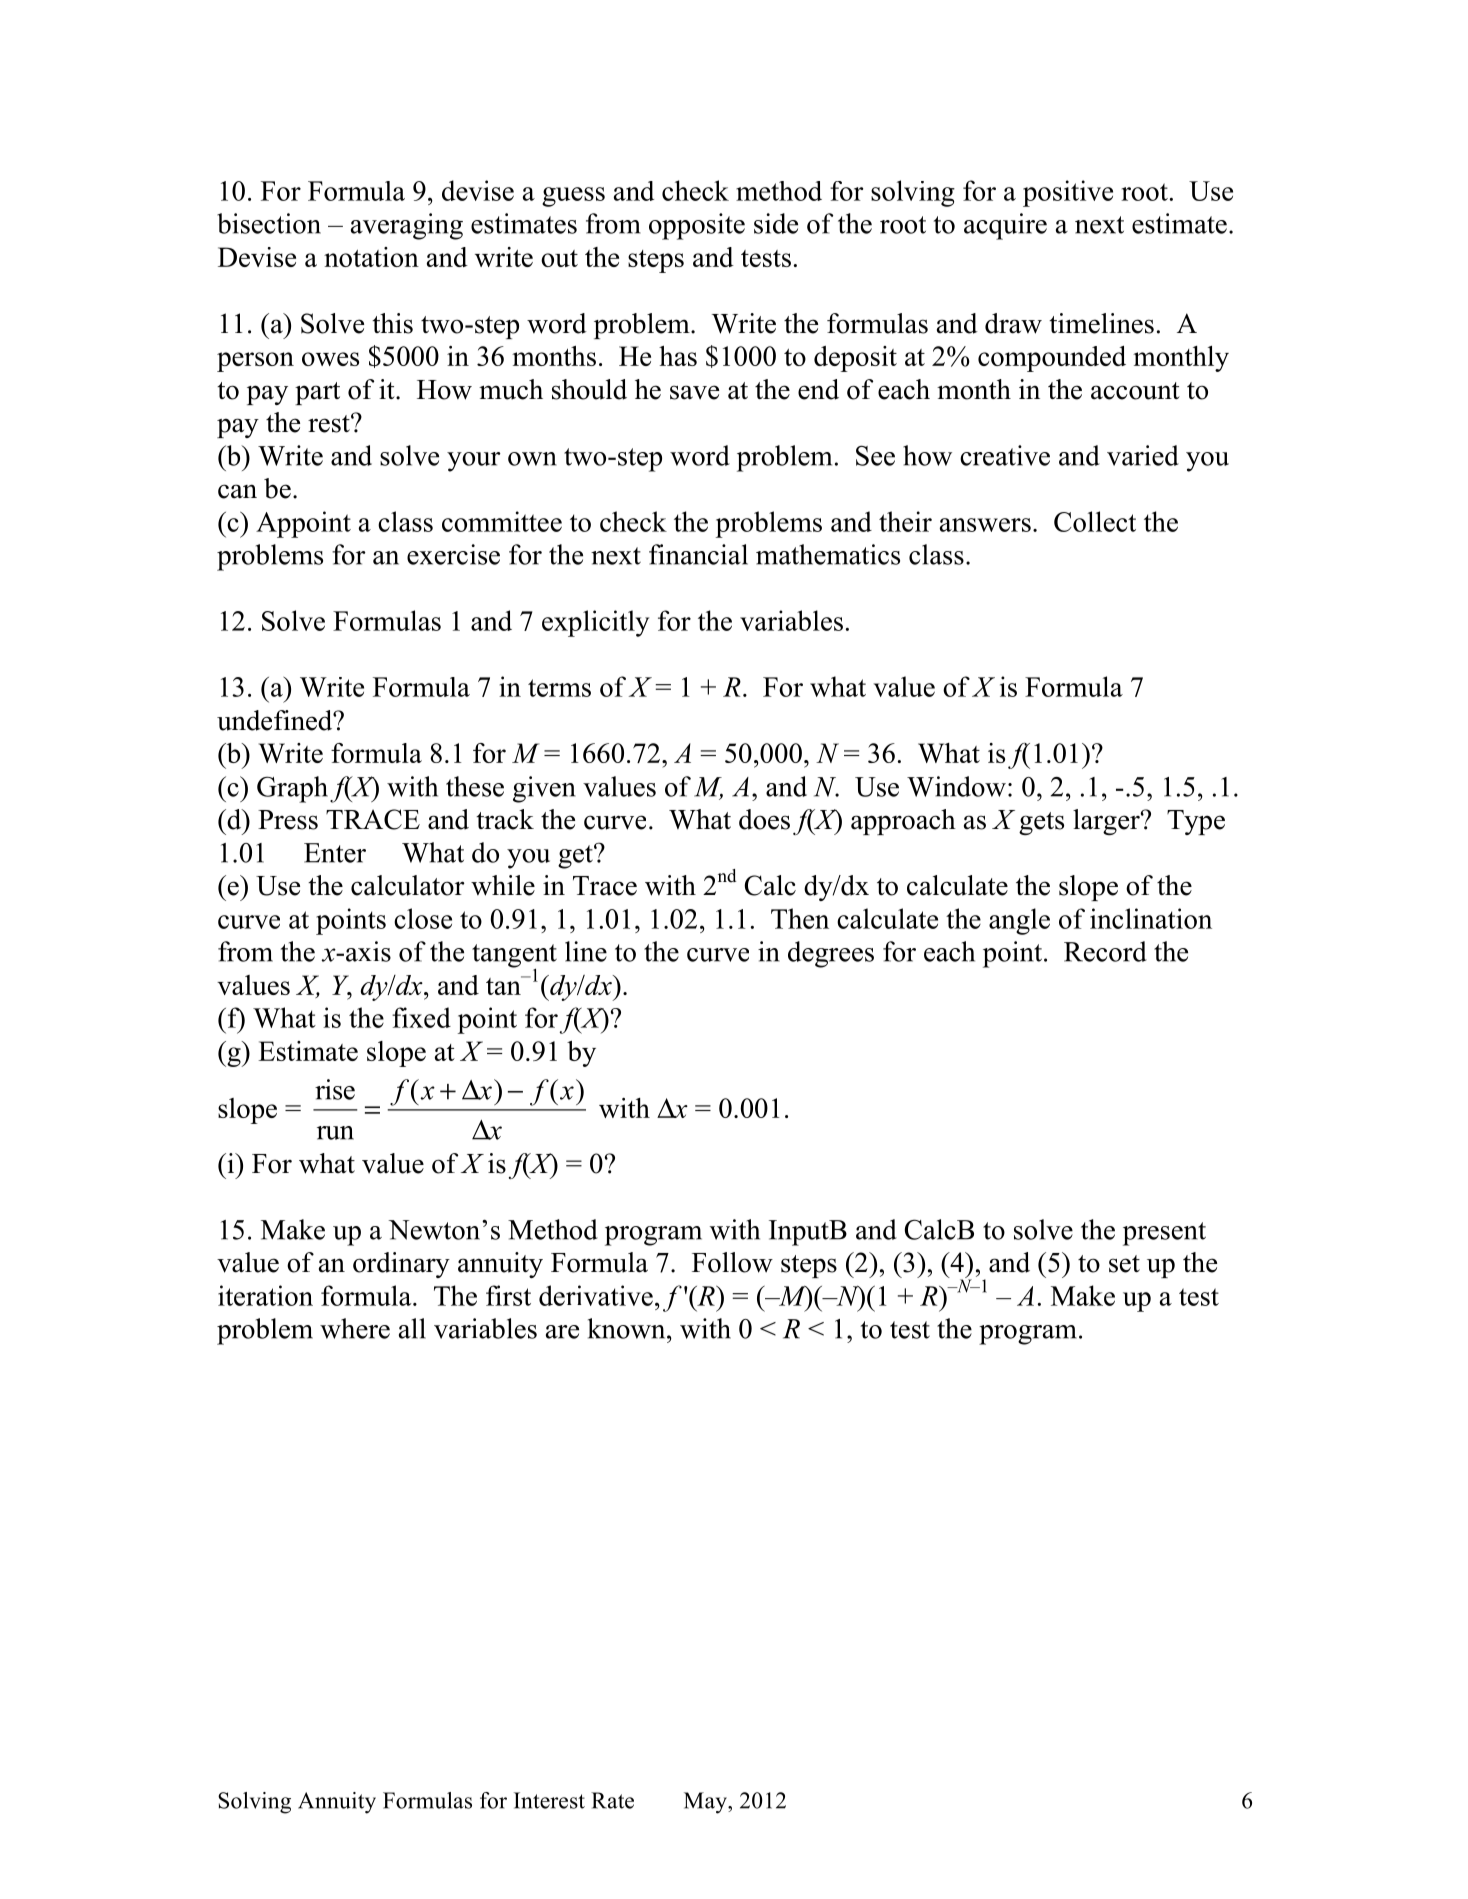 The image size is (1468, 1899). Describe the element at coordinates (1068, 193) in the document. I see `positive` at that location.
